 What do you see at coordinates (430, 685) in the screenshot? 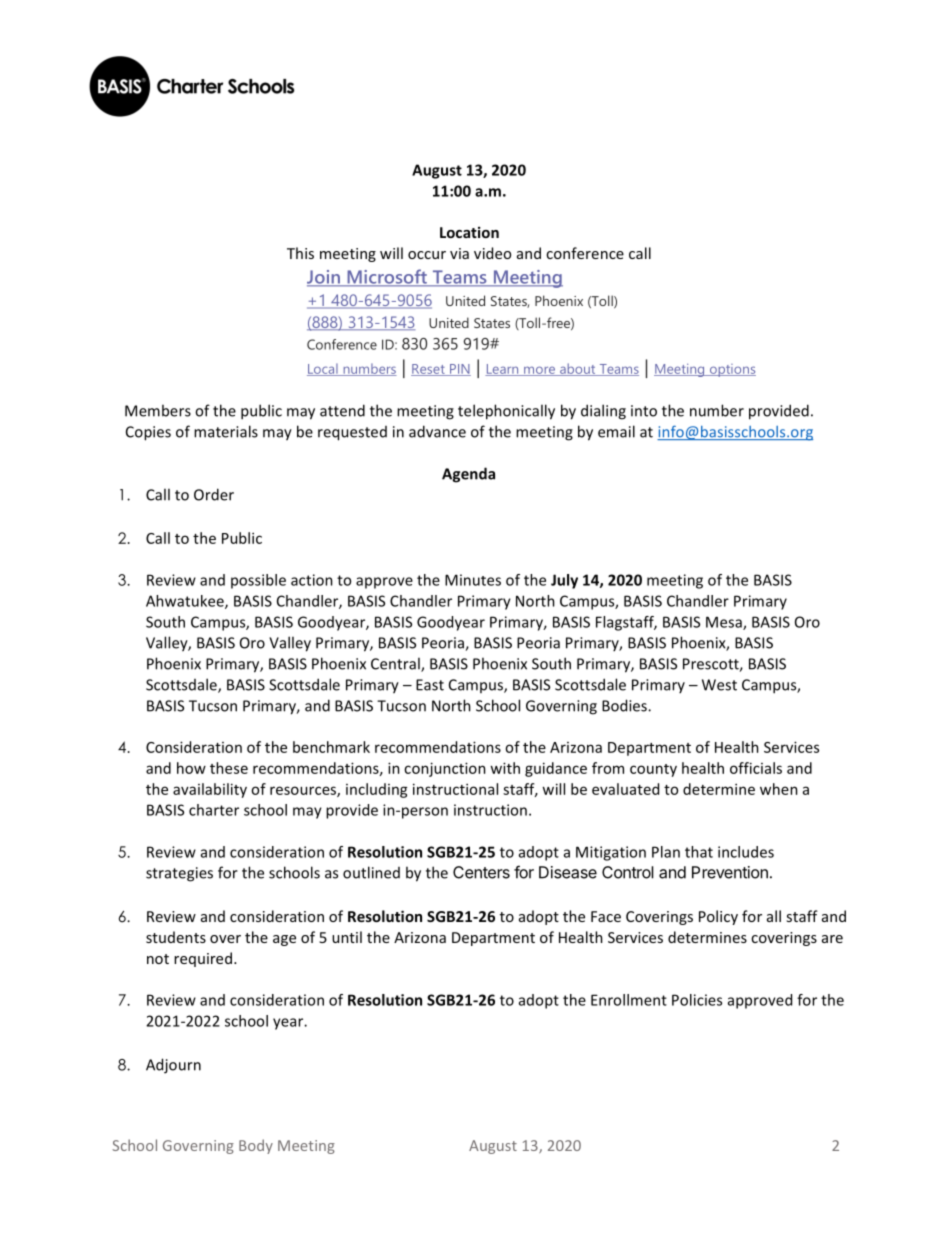
I see `East` at bounding box center [430, 685].
